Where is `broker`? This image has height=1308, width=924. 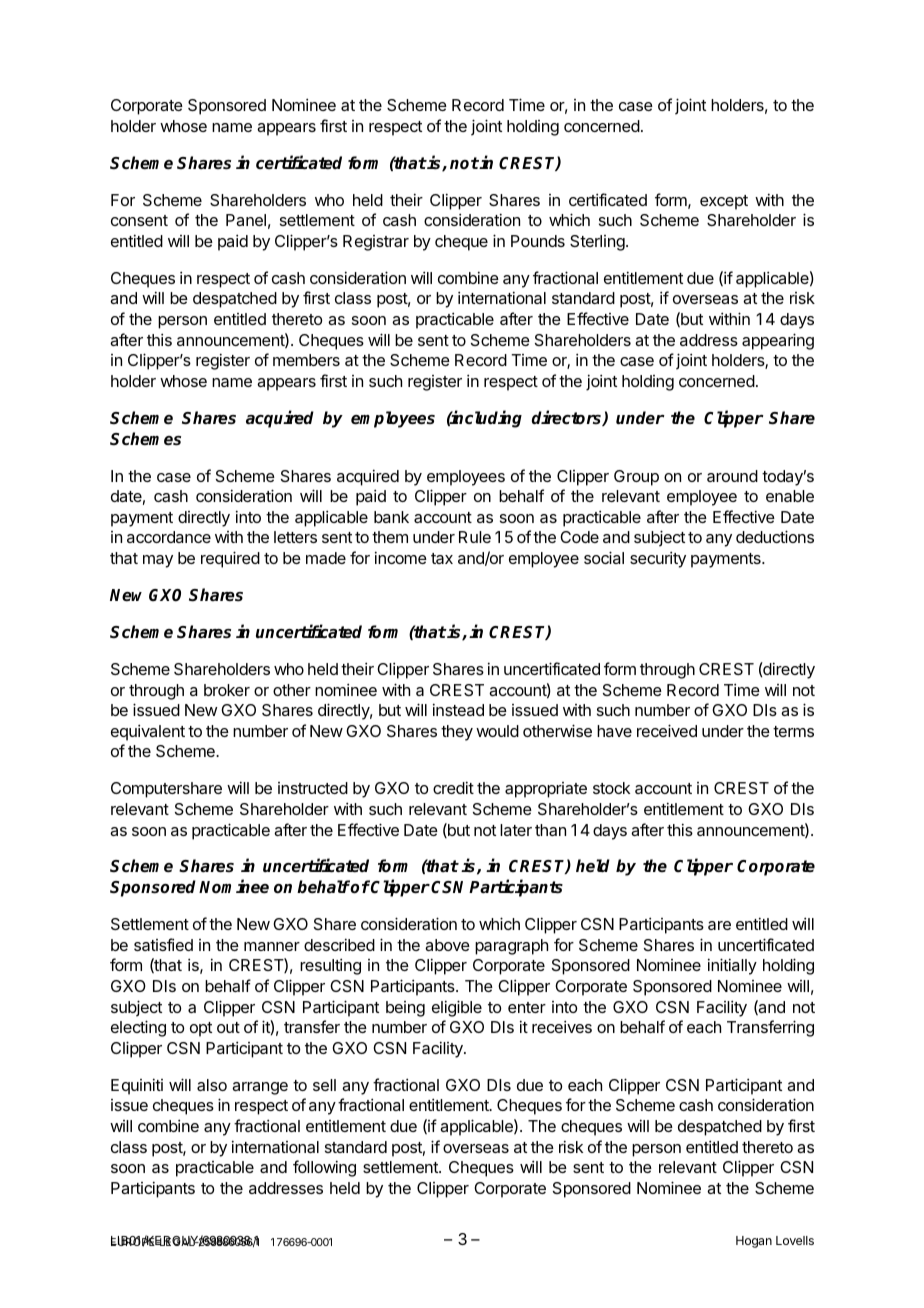 broker is located at coordinates (227, 690).
